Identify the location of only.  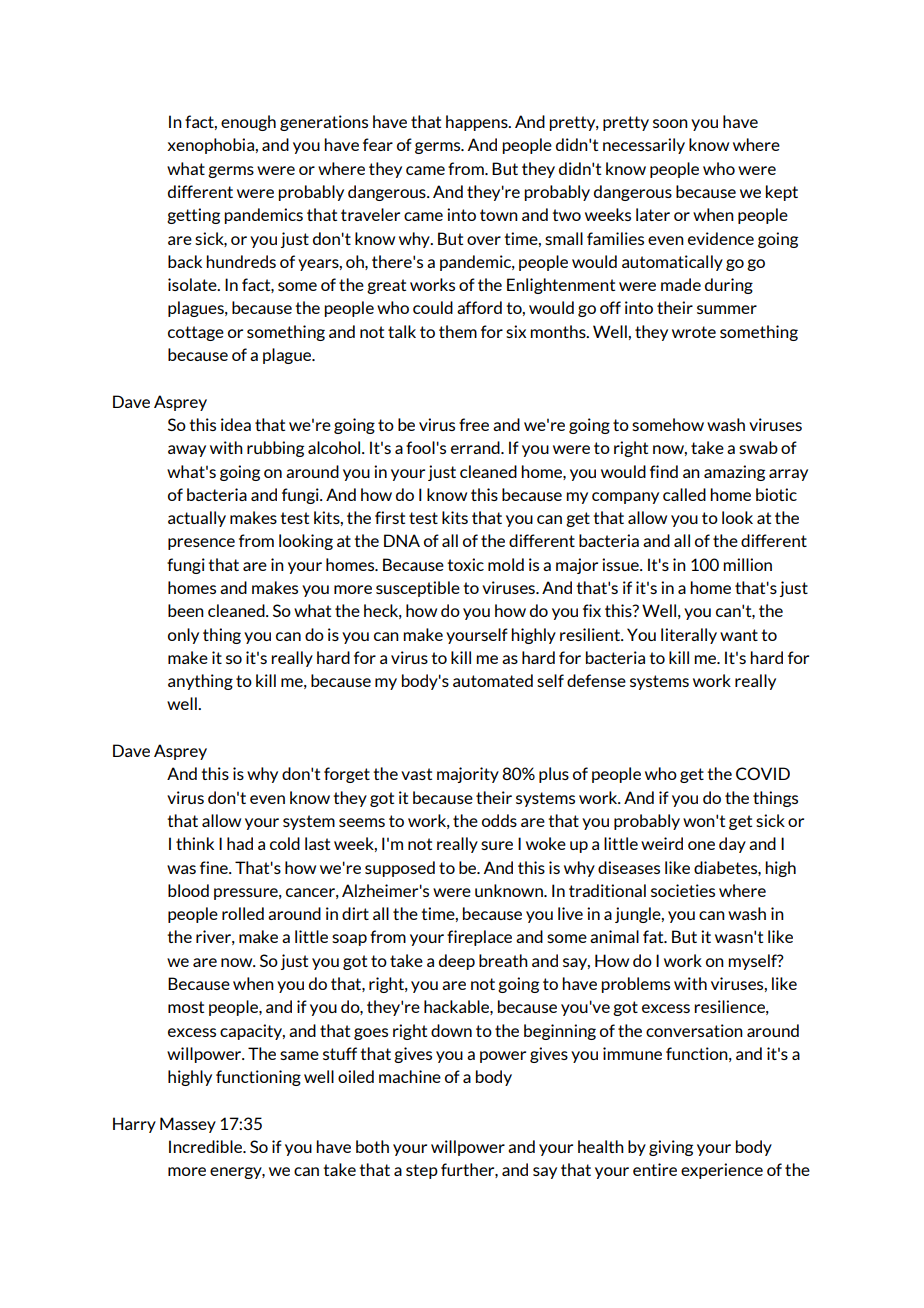
(183, 636).
